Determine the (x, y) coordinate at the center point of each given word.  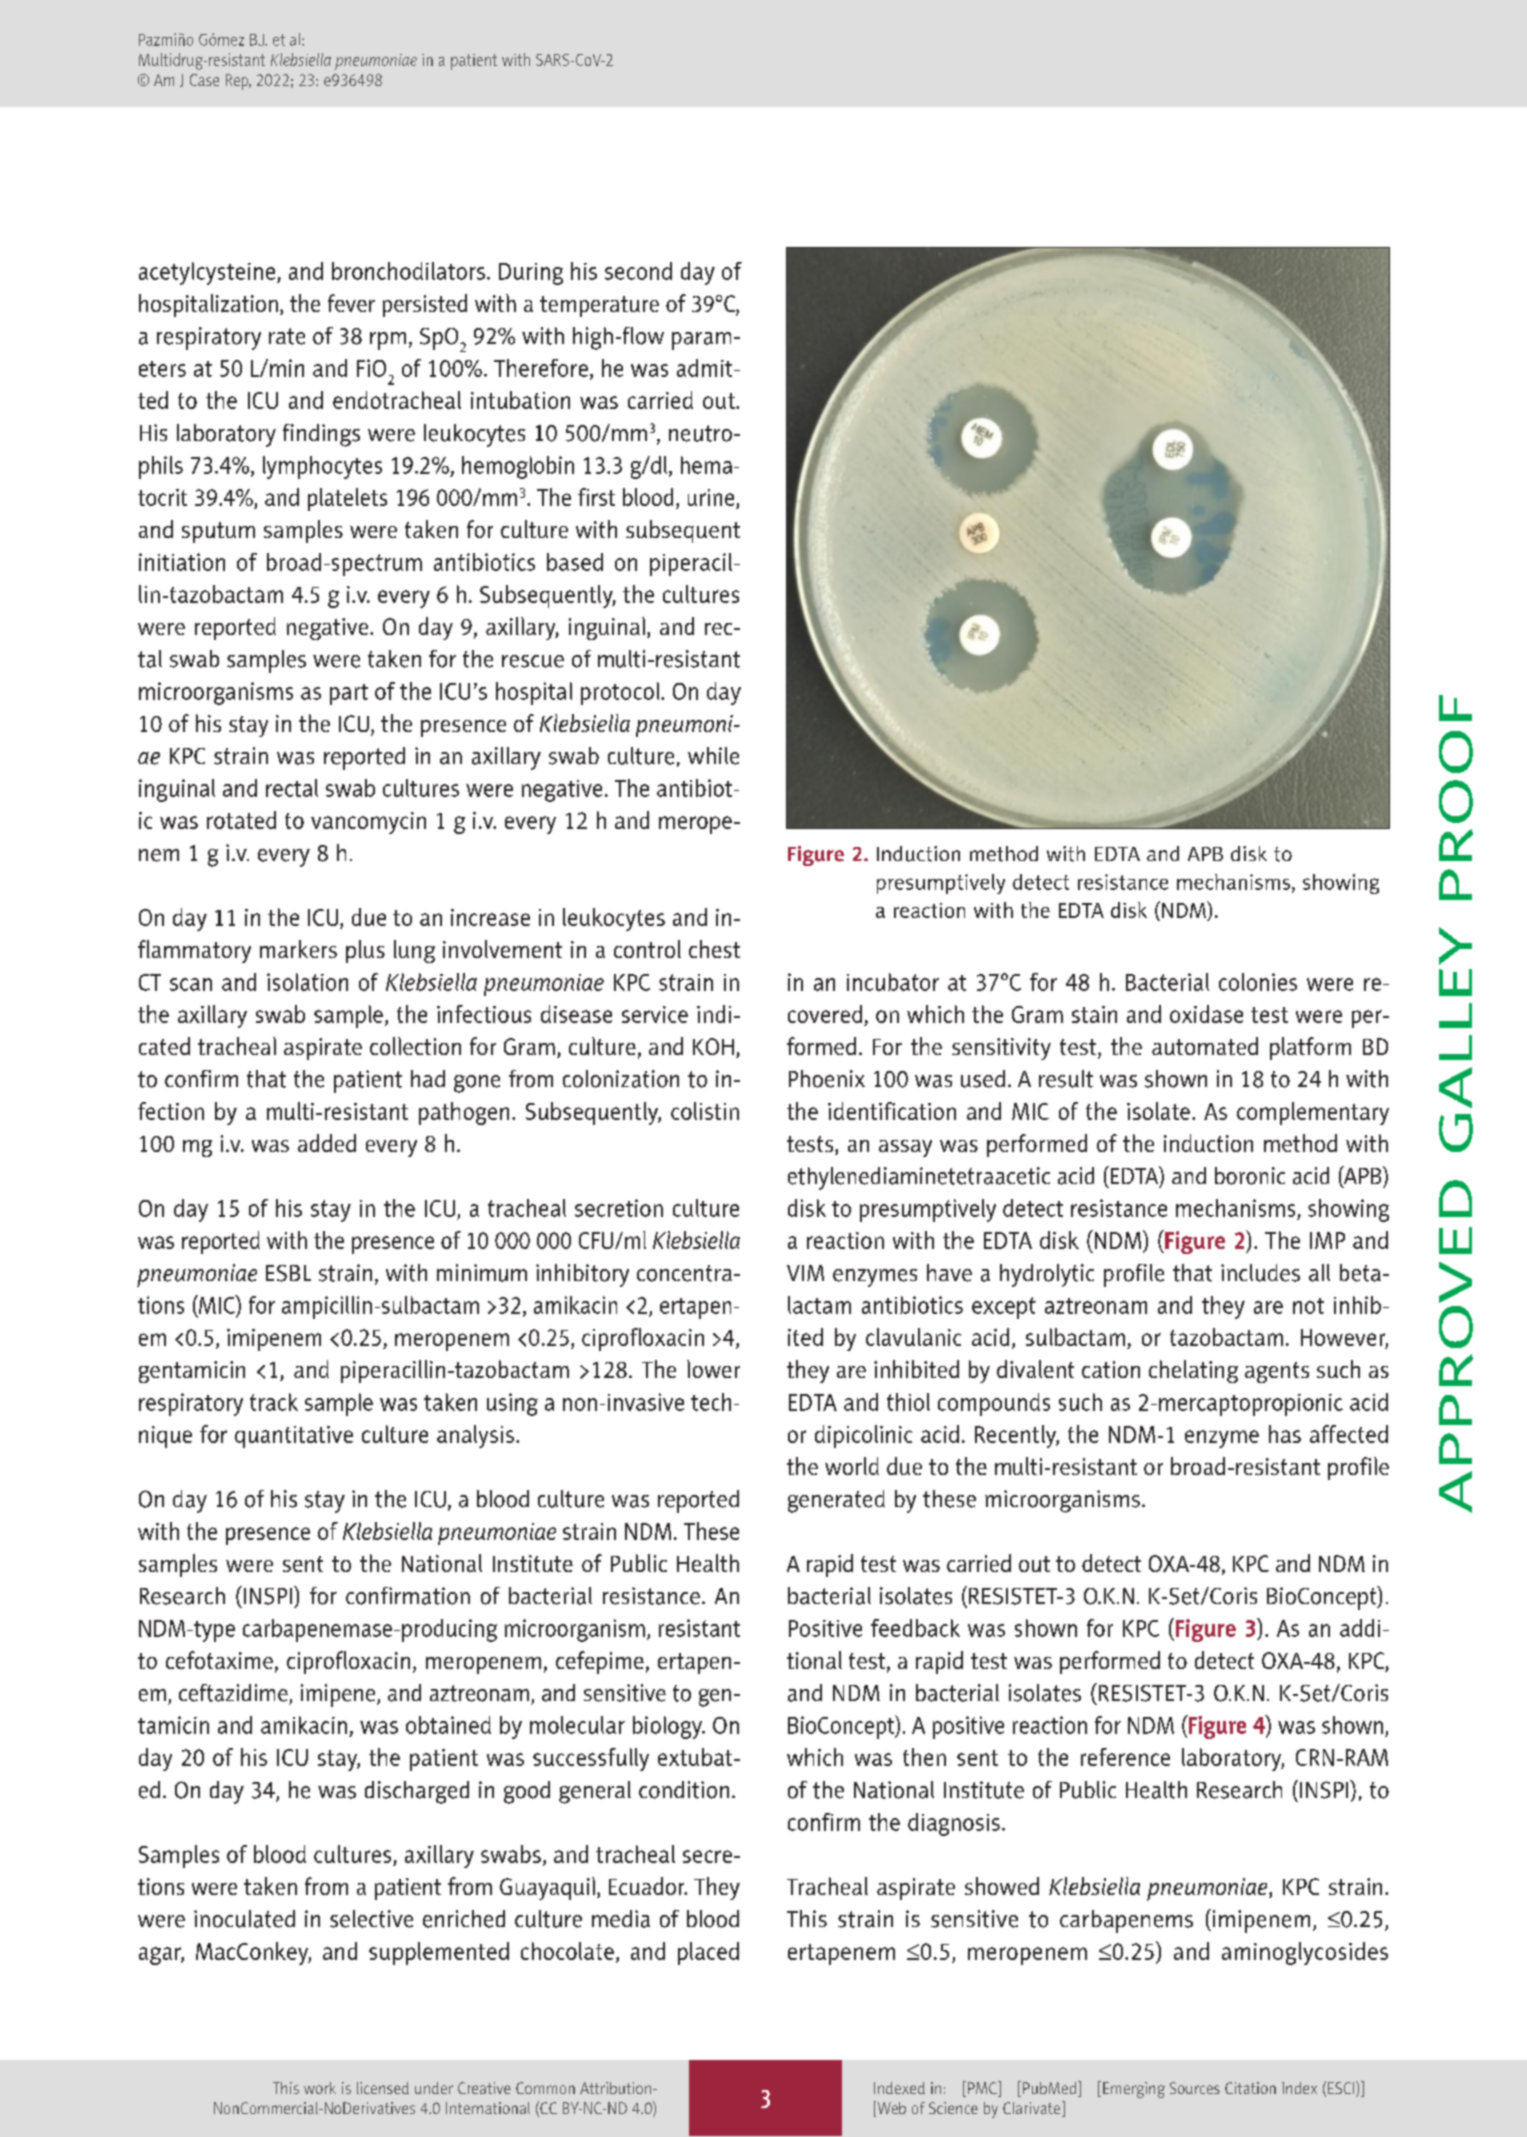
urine (712, 499)
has (1285, 1434)
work (320, 2088)
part (349, 694)
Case (204, 80)
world (852, 1466)
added (327, 1143)
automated (1205, 1046)
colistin (705, 1111)
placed (708, 1953)
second (638, 271)
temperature (599, 306)
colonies (1258, 982)
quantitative (294, 1437)
